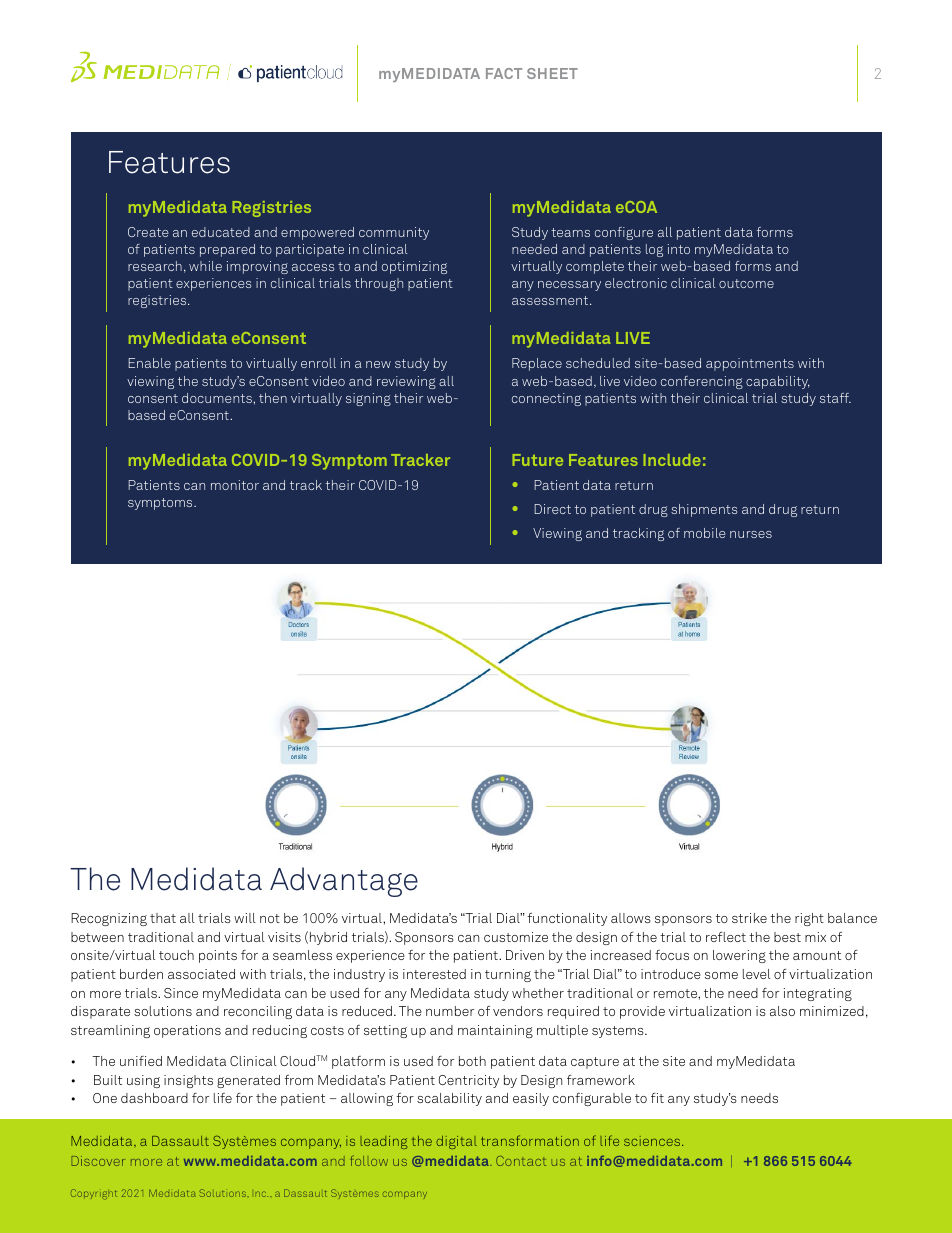 The height and width of the screenshot is (1233, 952). What do you see at coordinates (504, 73) in the screenshot?
I see `FACT` at bounding box center [504, 73].
